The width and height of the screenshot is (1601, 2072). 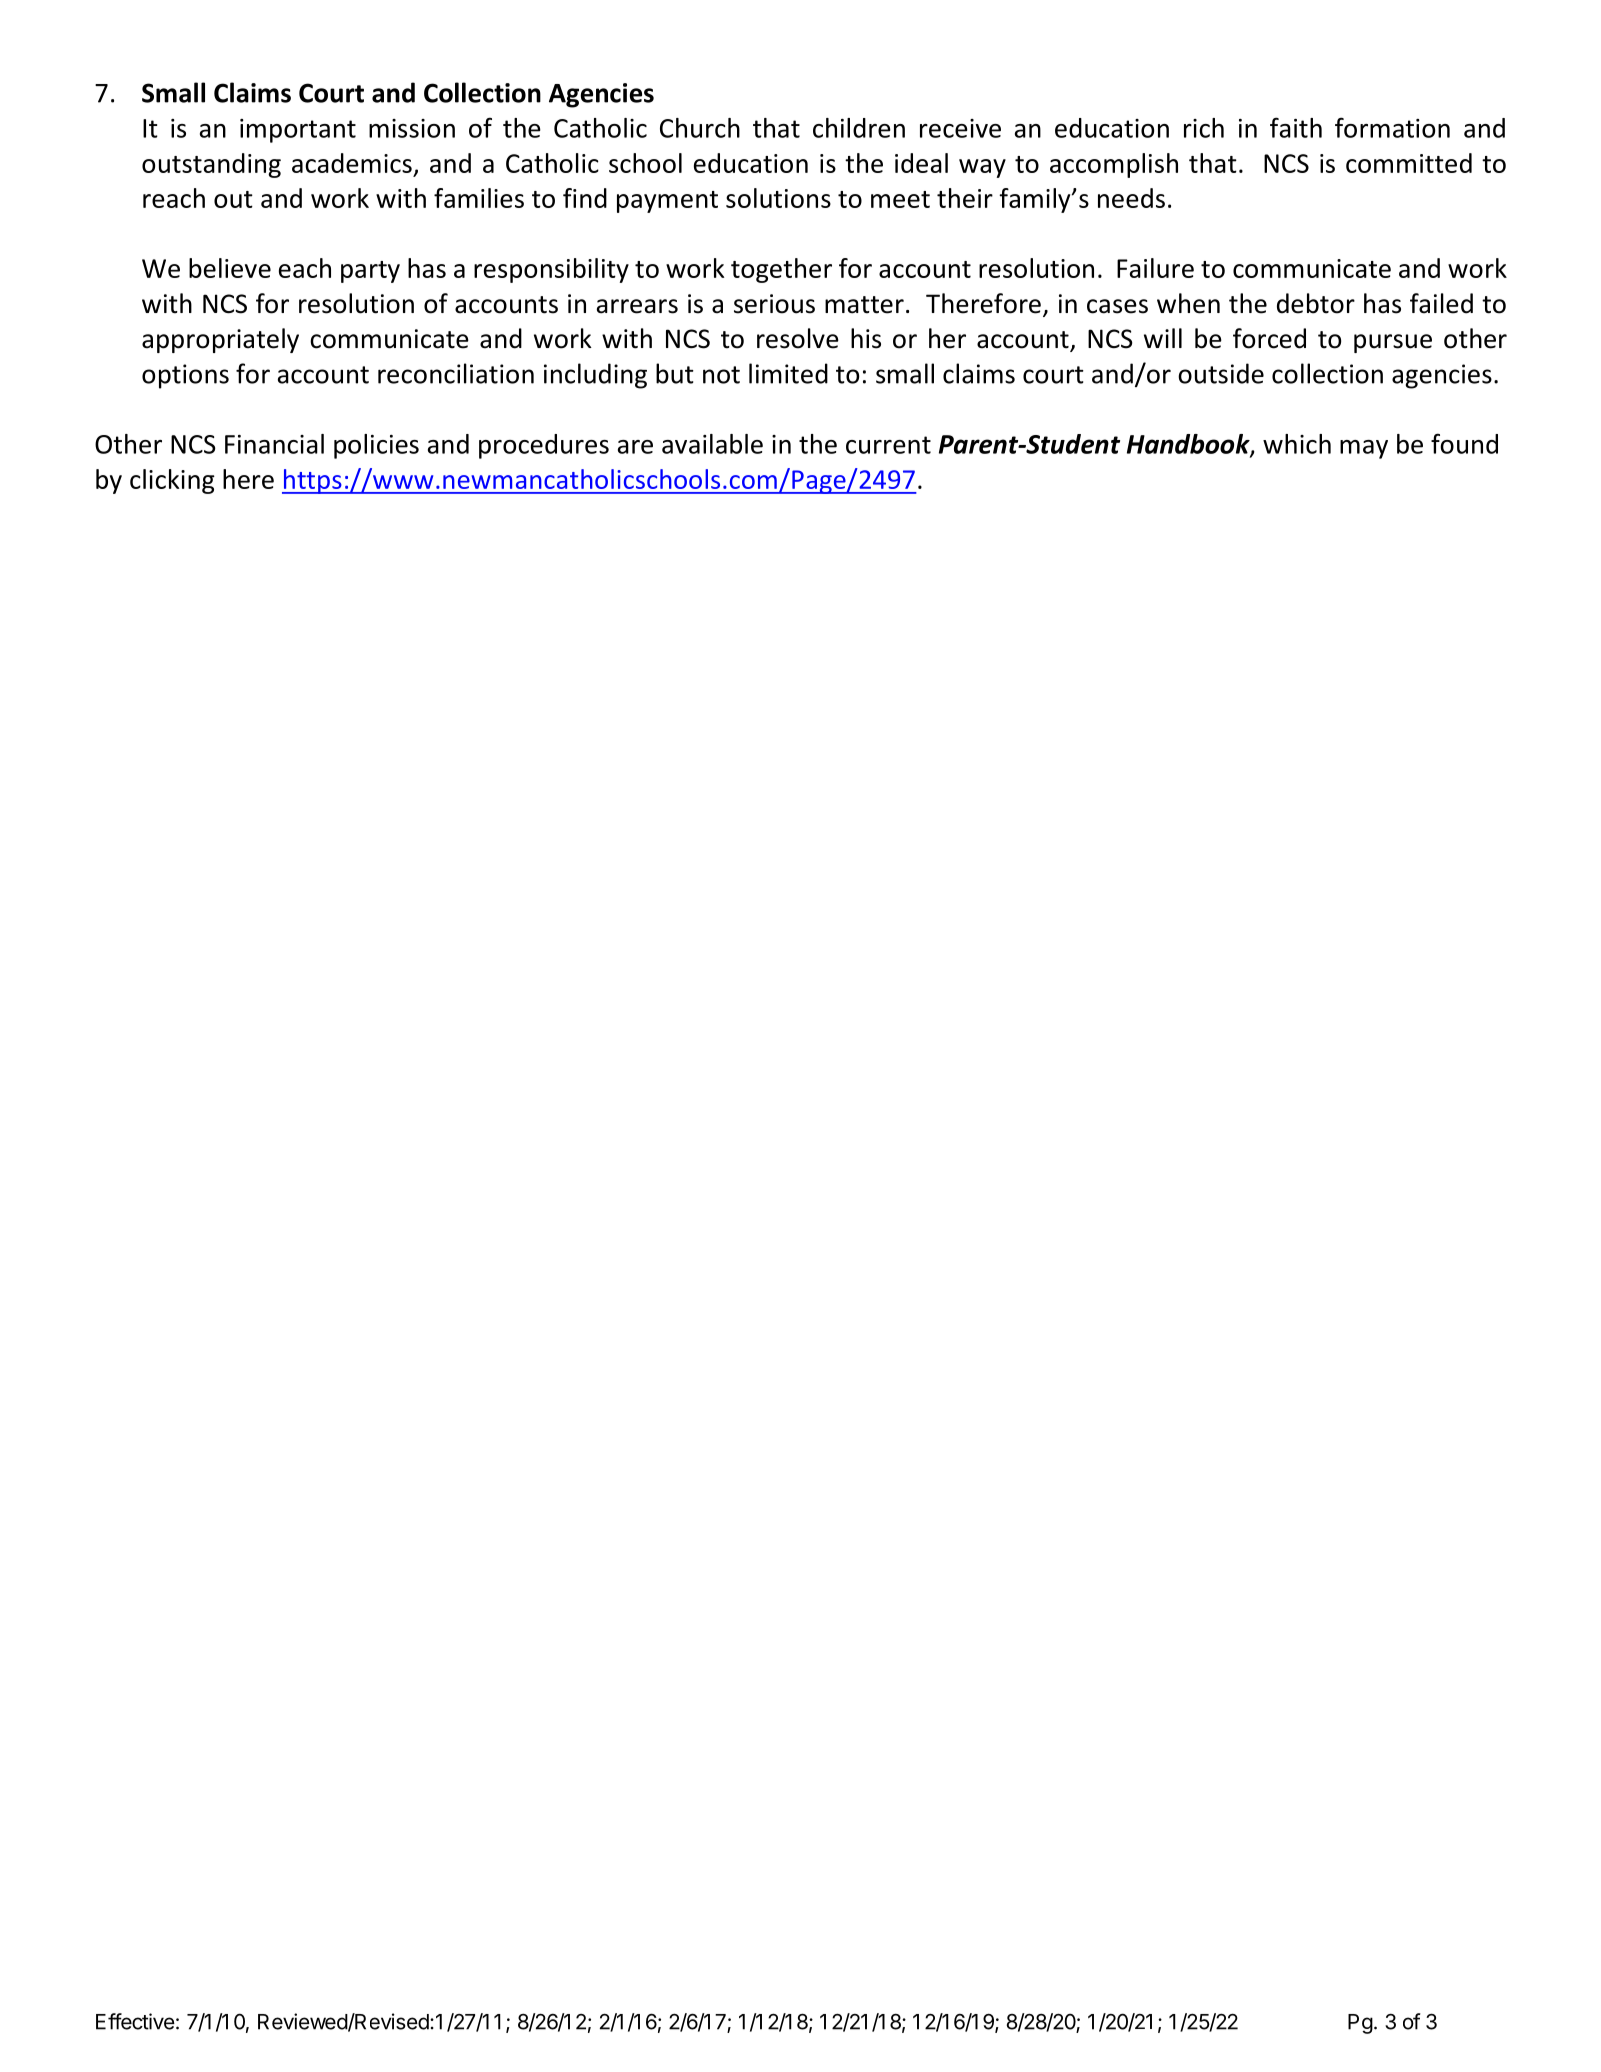 I want to click on faith, so click(x=1296, y=127).
